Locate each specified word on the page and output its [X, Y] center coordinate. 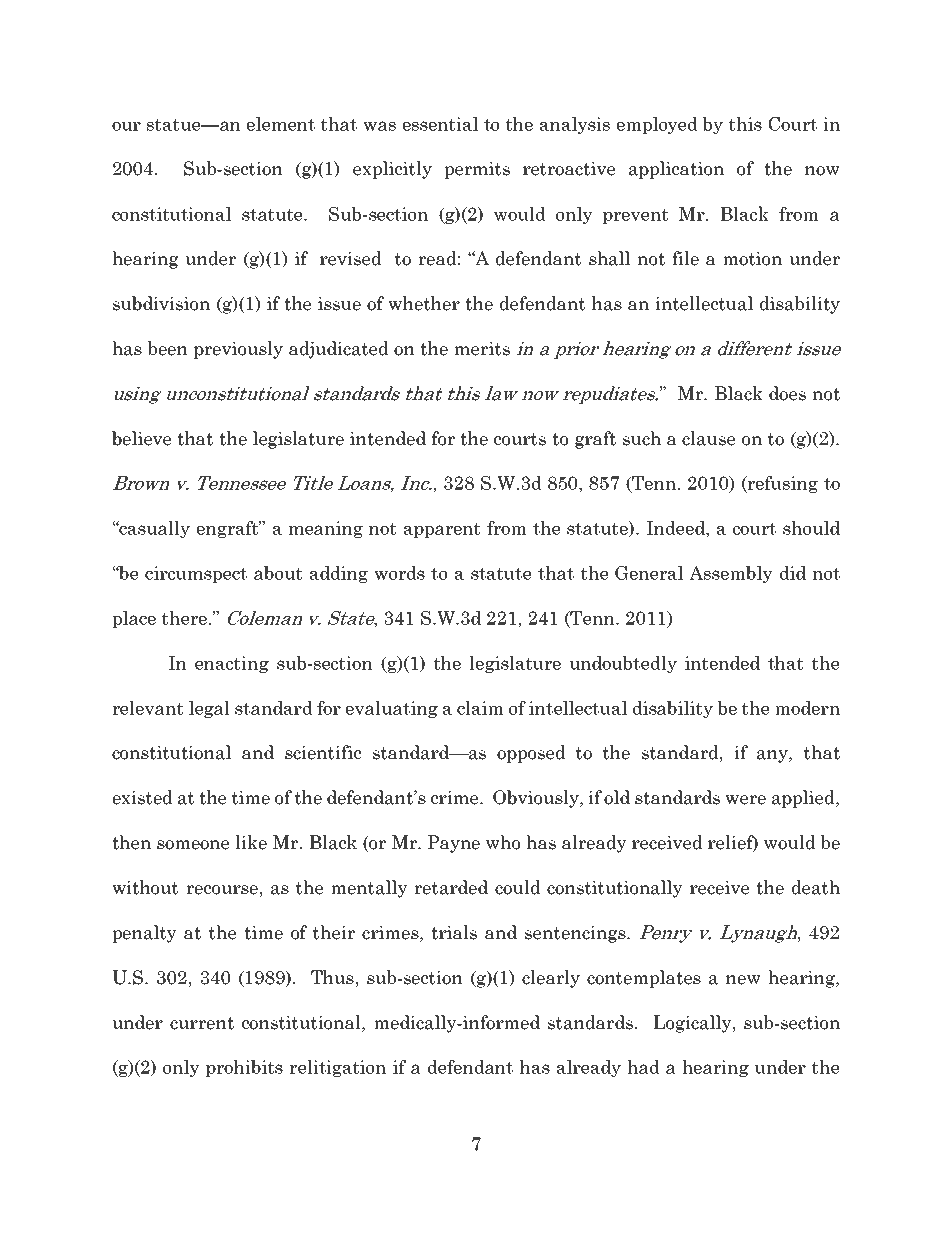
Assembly [731, 574]
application [676, 170]
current [202, 1023]
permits [477, 170]
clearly [551, 979]
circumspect [196, 574]
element [281, 124]
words [399, 573]
